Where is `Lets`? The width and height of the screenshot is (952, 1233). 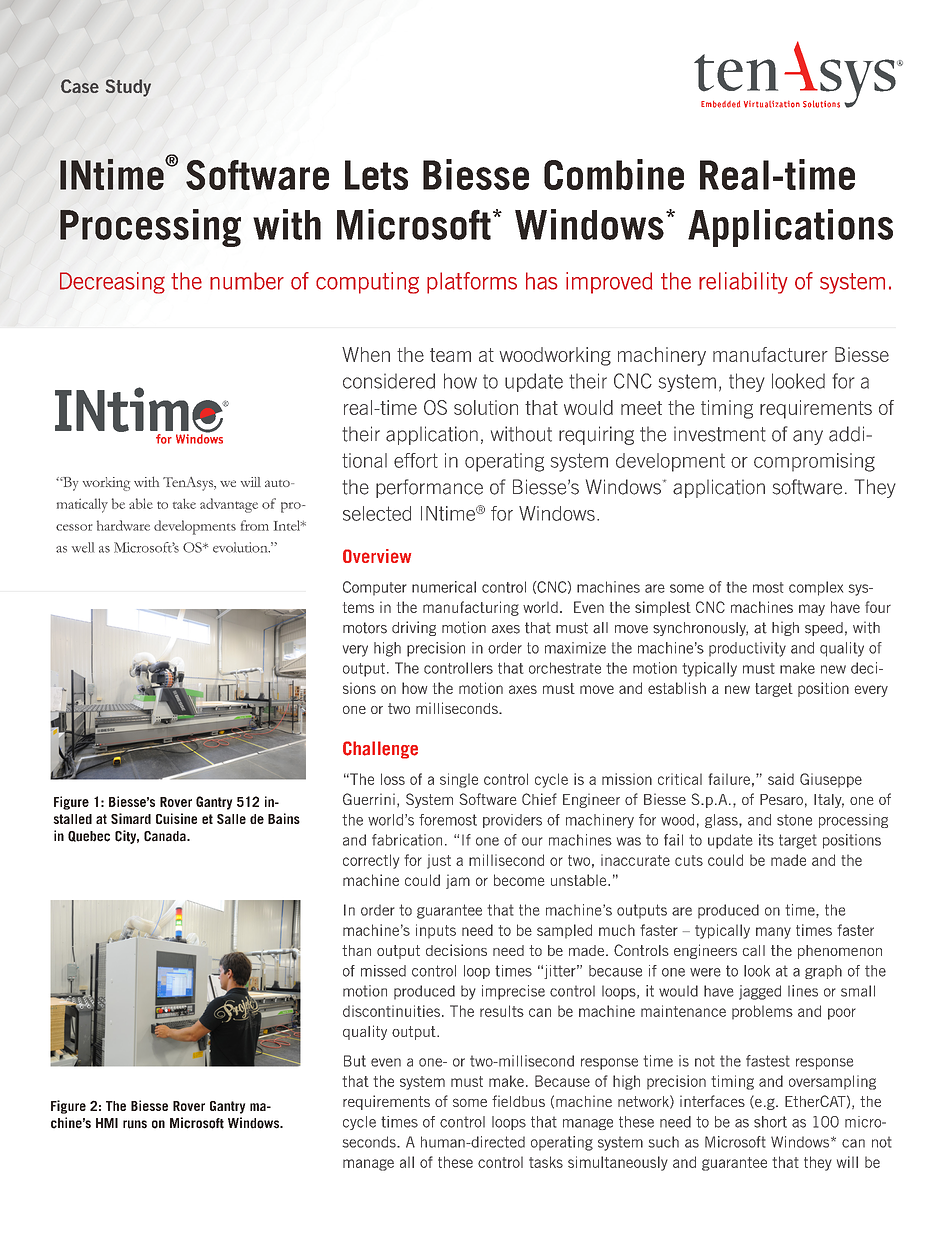 Lets is located at coordinates (376, 175).
